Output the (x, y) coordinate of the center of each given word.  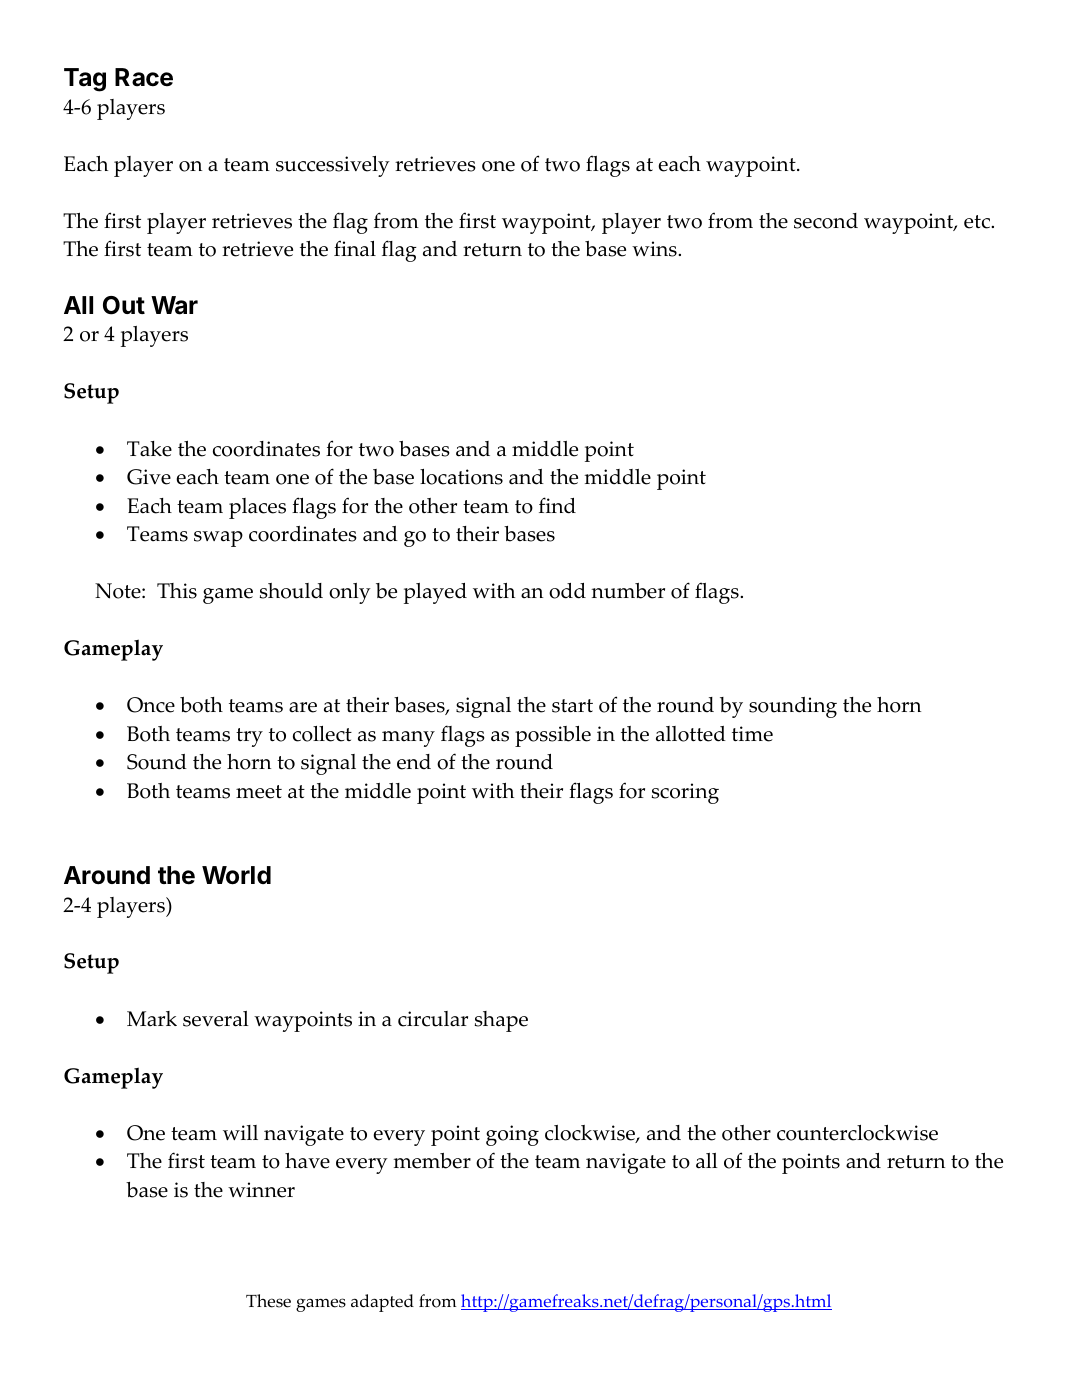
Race (144, 77)
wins (655, 249)
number (628, 591)
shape (501, 1021)
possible (553, 736)
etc (978, 222)
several (216, 1019)
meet (259, 792)
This (177, 591)
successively (333, 166)
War (174, 305)
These (268, 1301)
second (826, 221)
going (512, 1135)
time (752, 734)
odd (567, 591)
